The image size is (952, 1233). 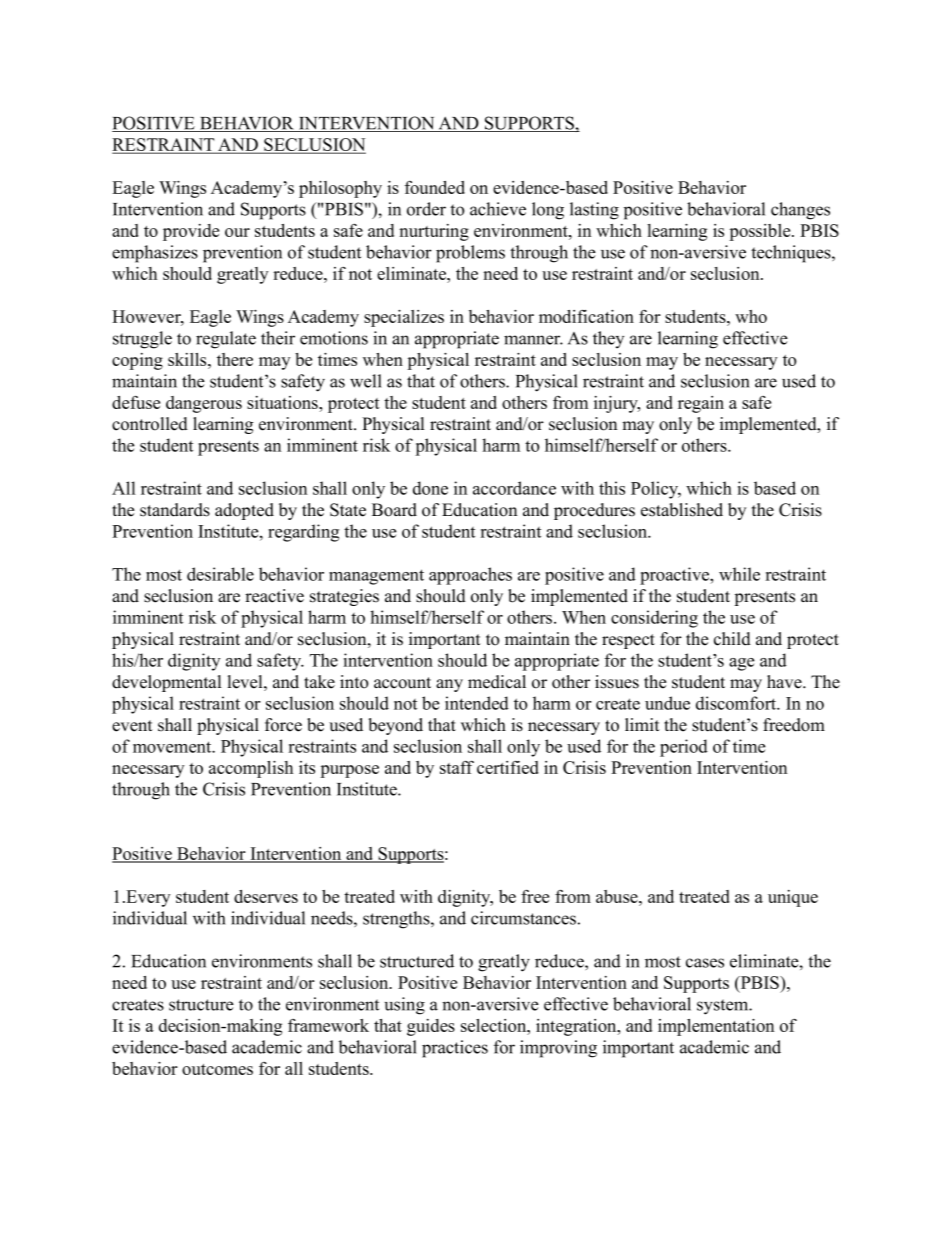 What do you see at coordinates (237, 232) in the image?
I see `our` at bounding box center [237, 232].
